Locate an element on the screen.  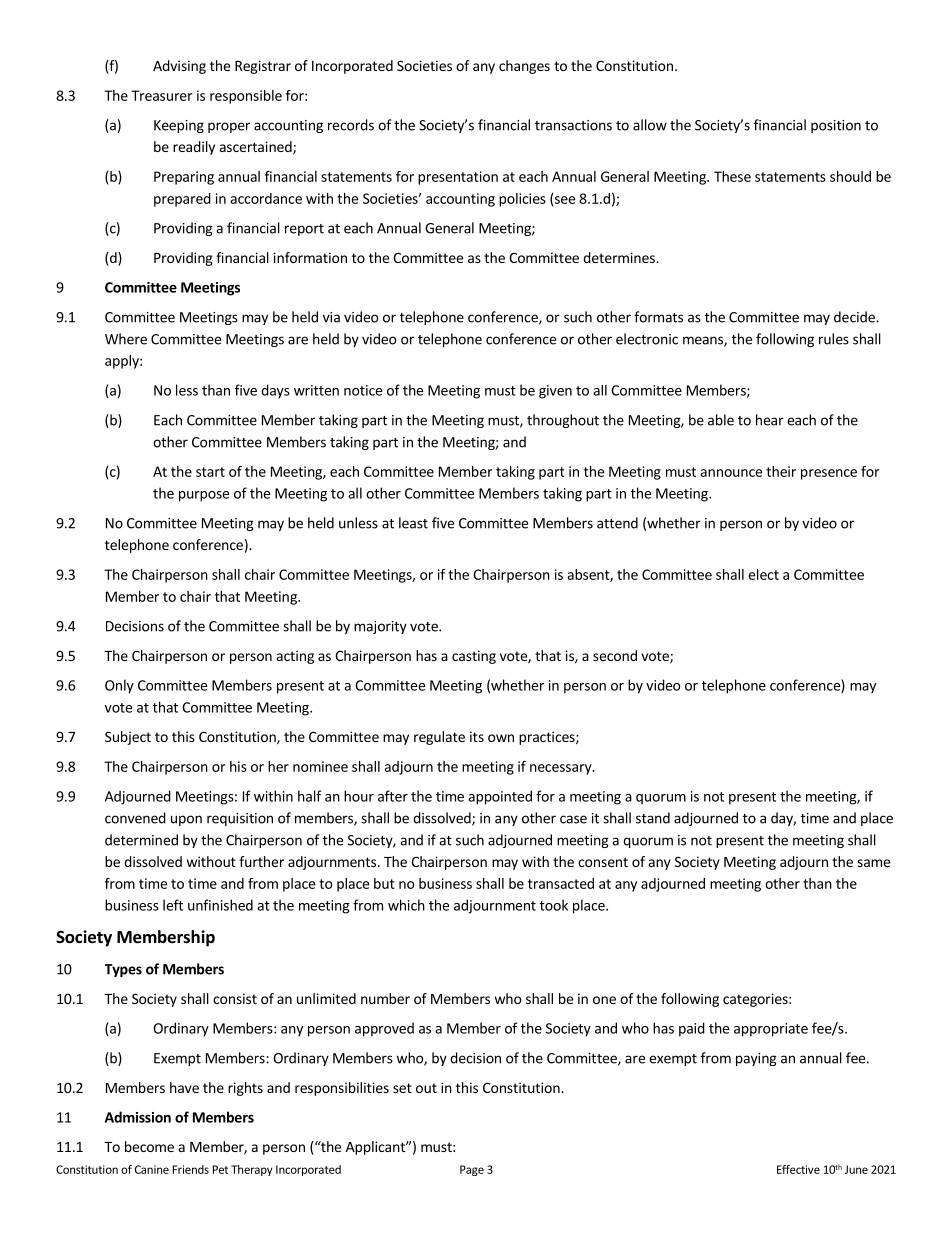
responsible is located at coordinates (246, 97).
